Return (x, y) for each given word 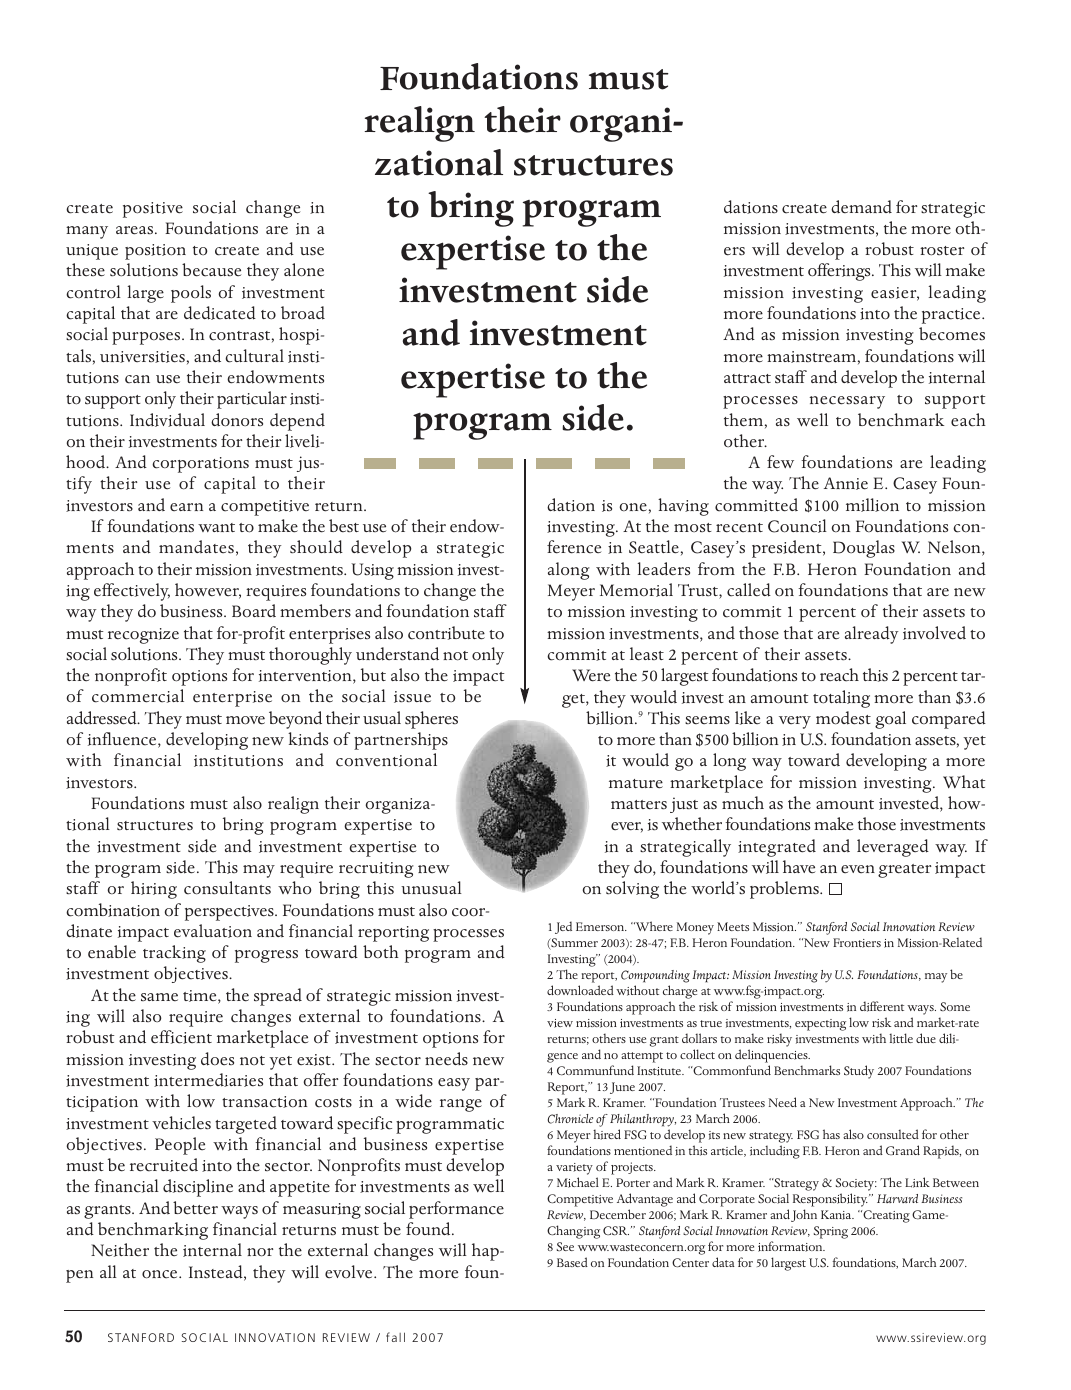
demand (861, 207)
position (155, 252)
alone (304, 270)
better (195, 1208)
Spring (831, 1232)
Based (572, 1262)
